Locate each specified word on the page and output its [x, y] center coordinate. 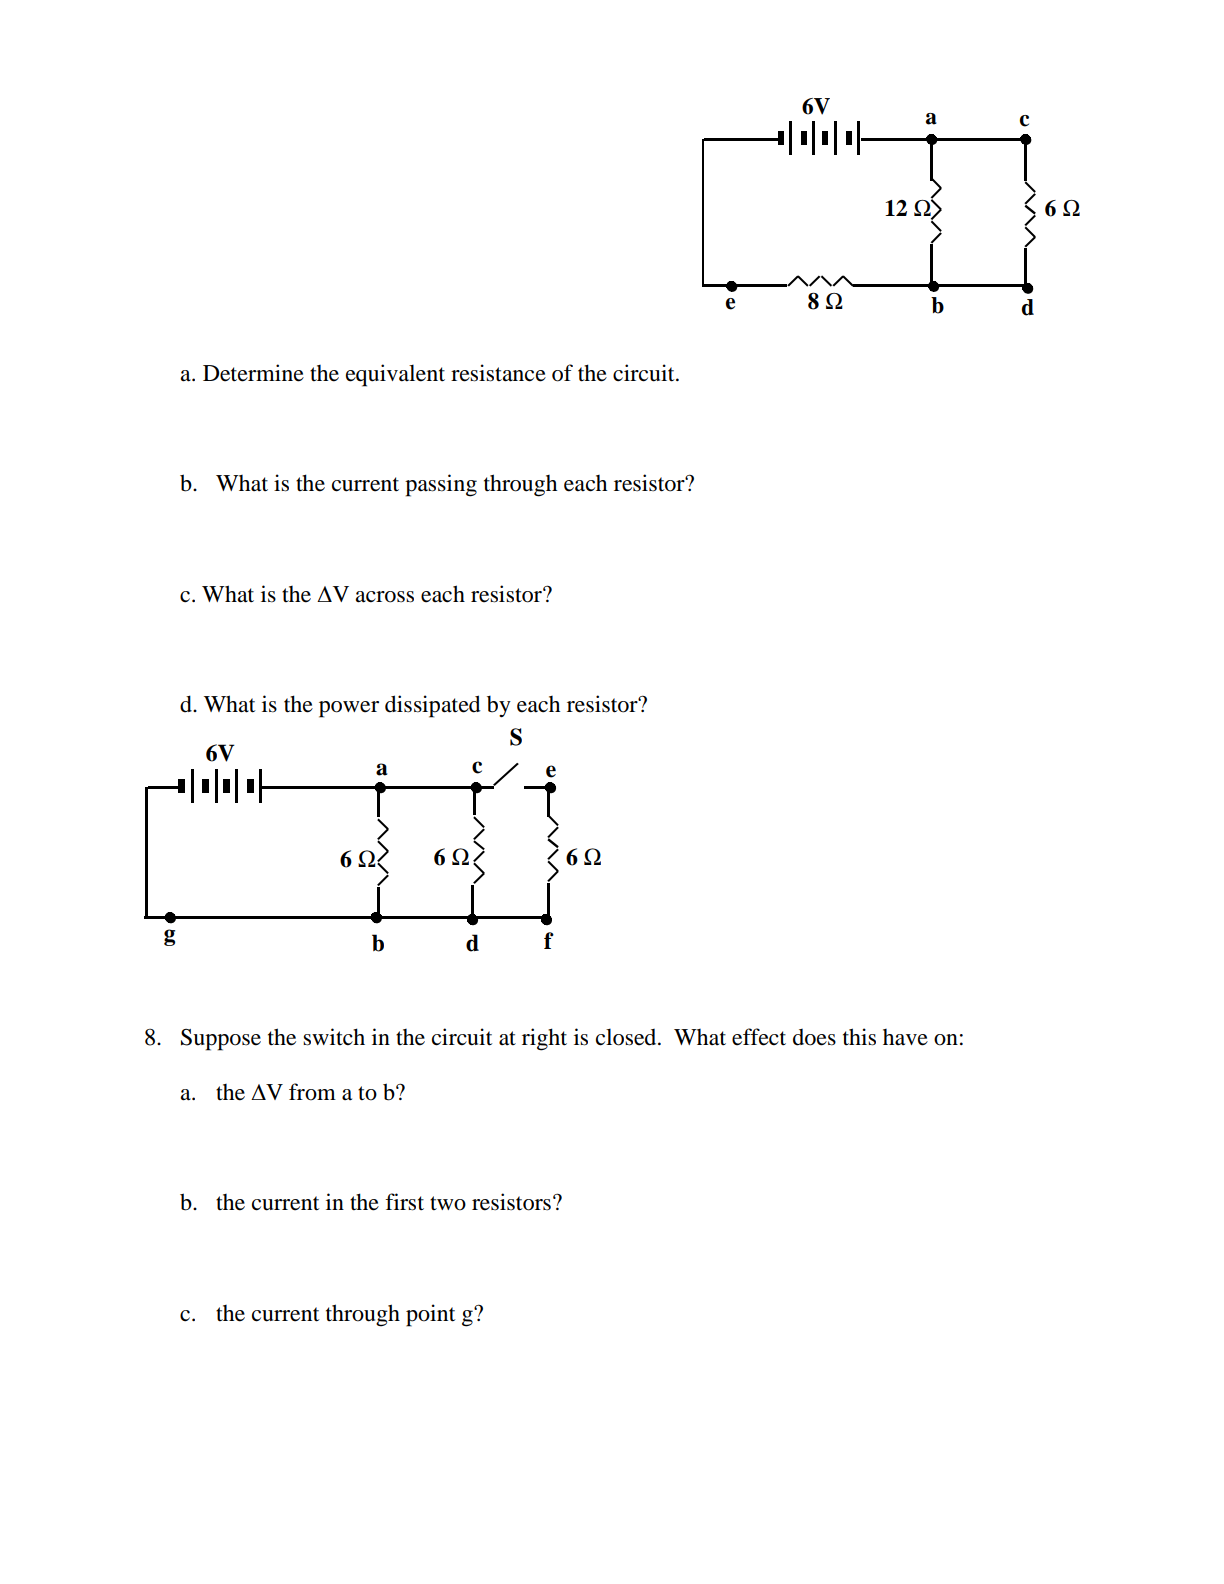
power [349, 709]
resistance [498, 373]
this [859, 1037]
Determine [253, 373]
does [814, 1037]
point [430, 1315]
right [544, 1039]
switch [334, 1037]
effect [759, 1037]
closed [627, 1037]
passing [441, 485]
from [312, 1092]
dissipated [433, 706]
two [448, 1203]
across [385, 597]
